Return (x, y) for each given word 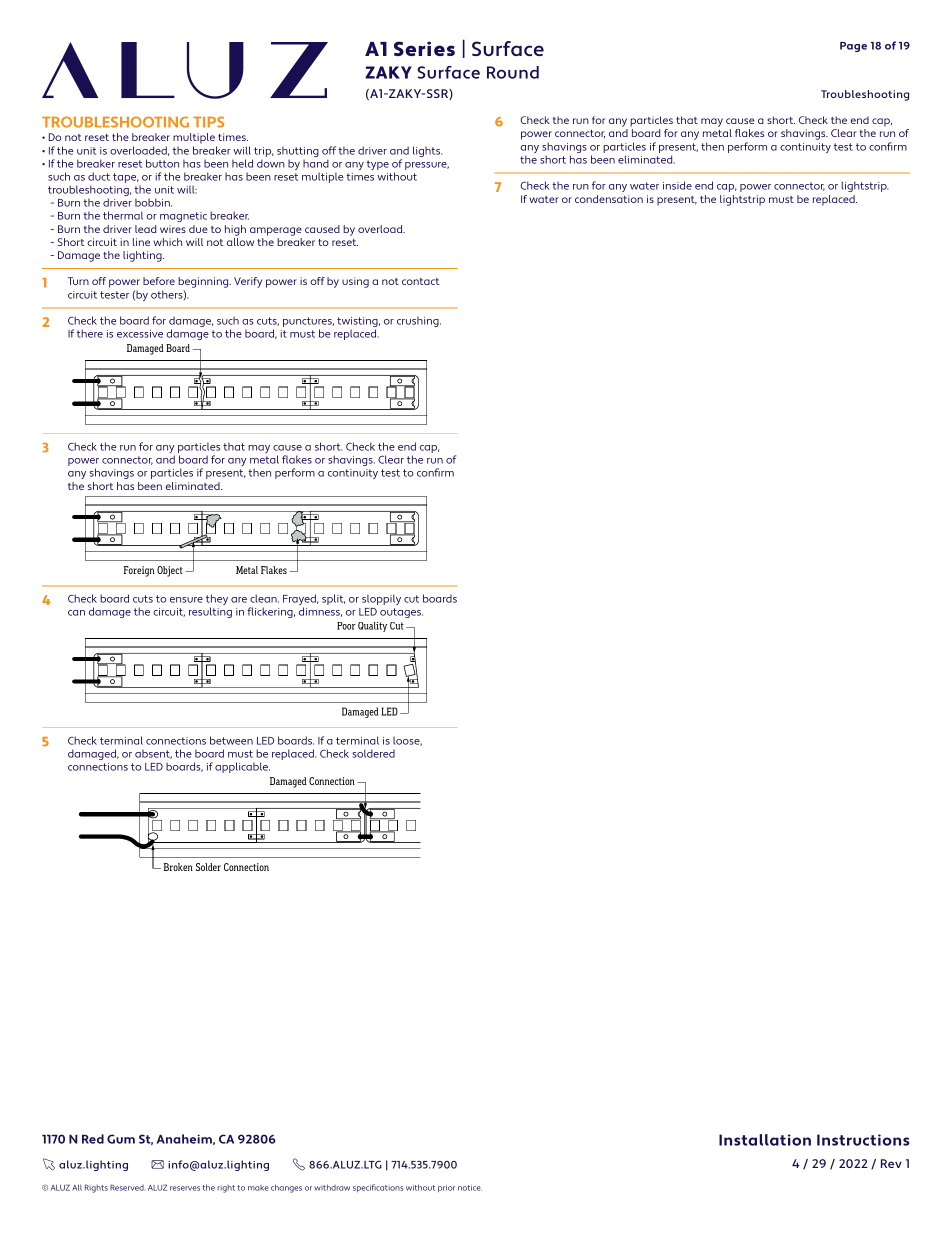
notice (470, 1188)
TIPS (208, 122)
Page (853, 47)
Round (513, 72)
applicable (242, 767)
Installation (765, 1140)
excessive (140, 334)
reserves (185, 1188)
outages (401, 613)
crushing (419, 321)
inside (677, 185)
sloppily (381, 599)
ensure (186, 600)
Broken (178, 867)
